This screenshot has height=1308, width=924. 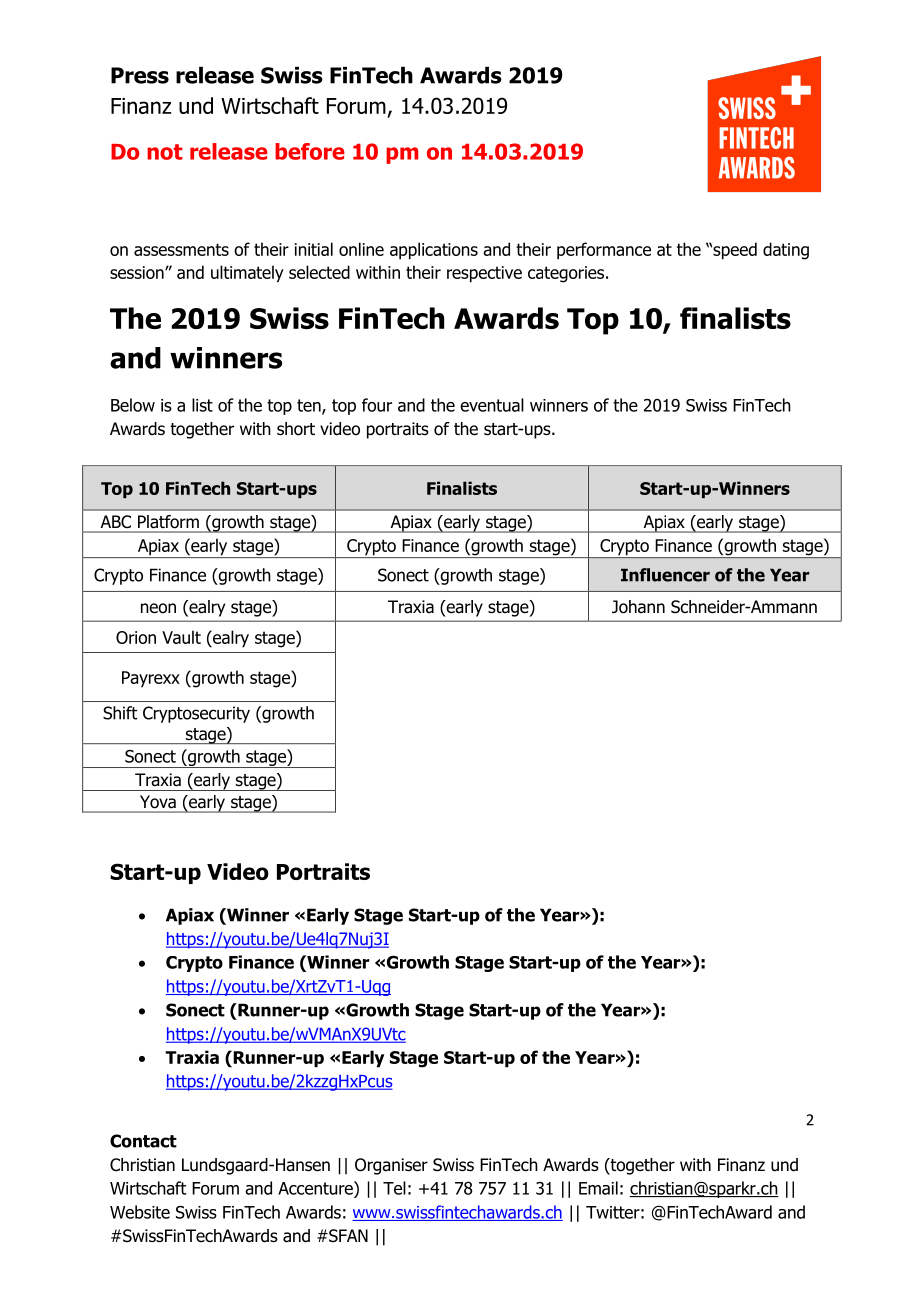 What do you see at coordinates (165, 152) in the screenshot?
I see `not` at bounding box center [165, 152].
